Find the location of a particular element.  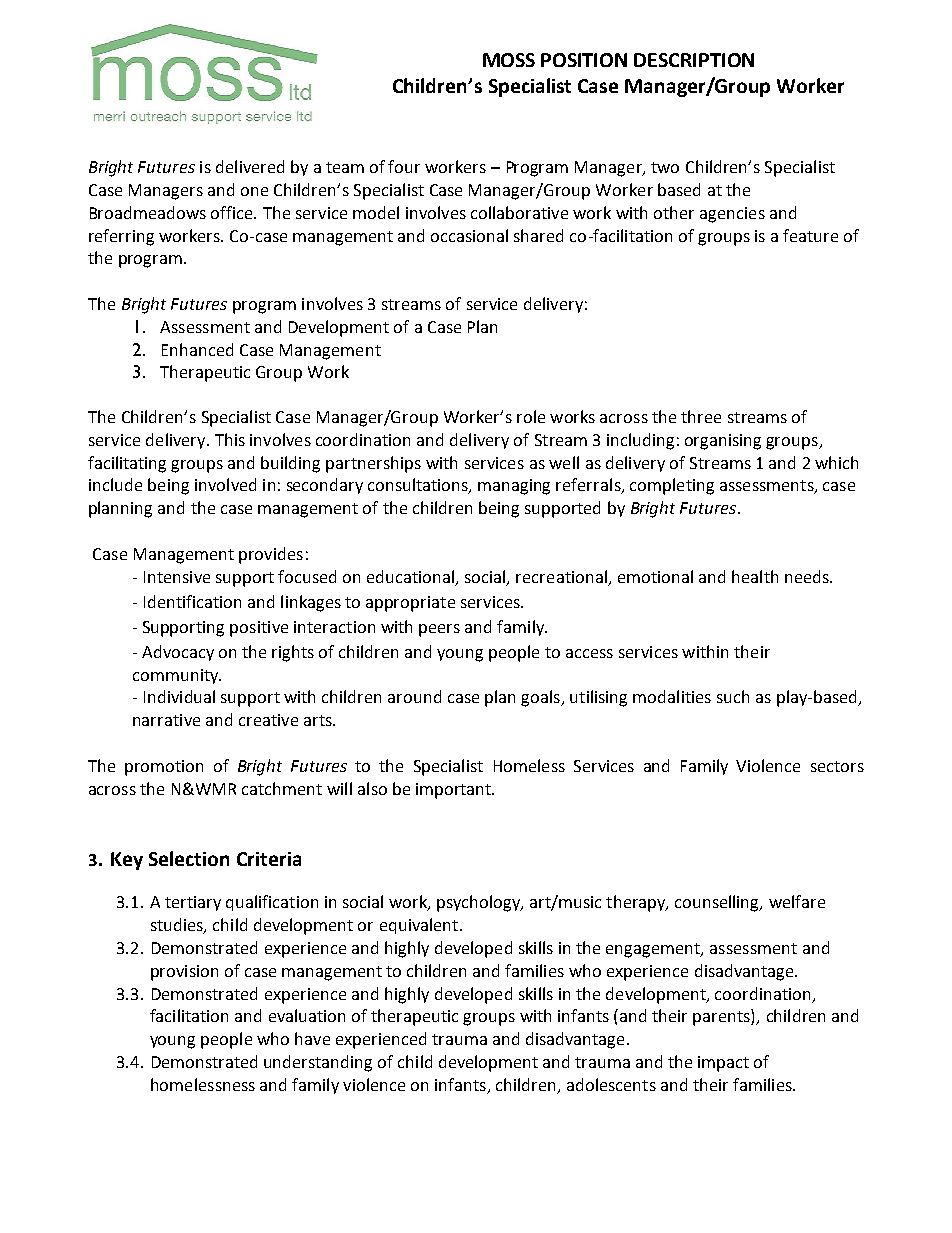

three is located at coordinates (701, 416).
